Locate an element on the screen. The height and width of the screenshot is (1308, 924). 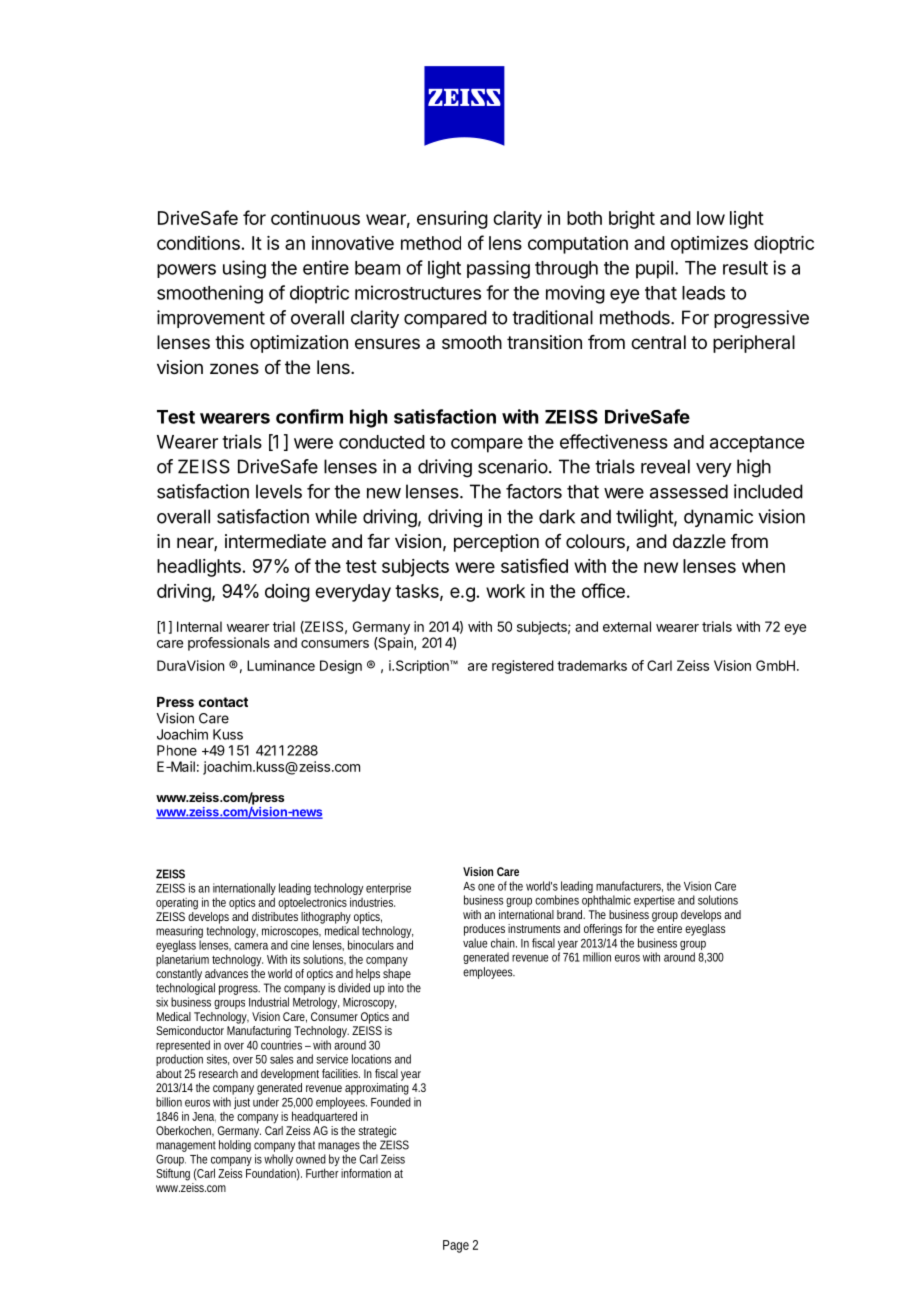
using is located at coordinates (244, 269).
